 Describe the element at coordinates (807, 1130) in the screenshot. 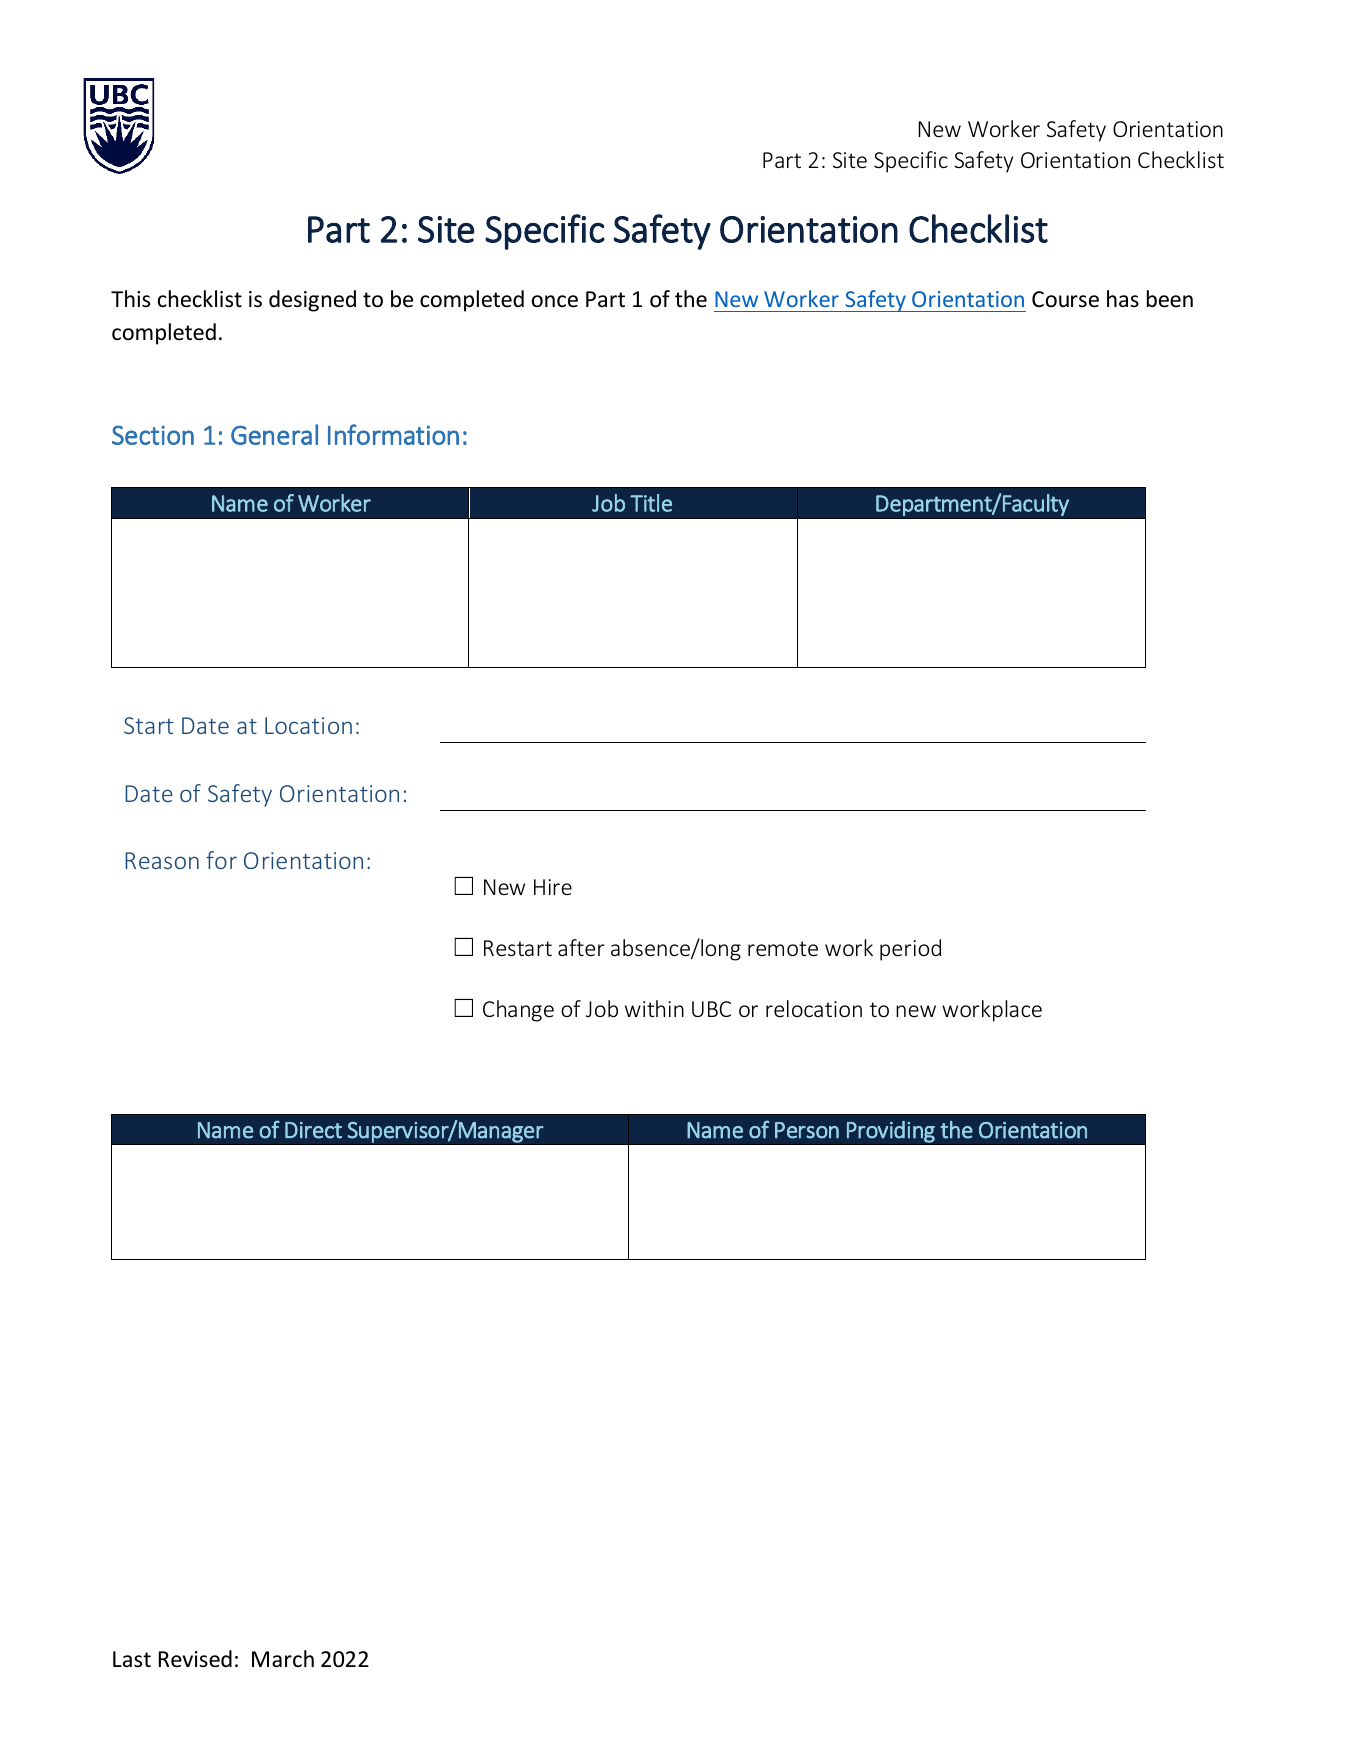

I see `Person` at that location.
